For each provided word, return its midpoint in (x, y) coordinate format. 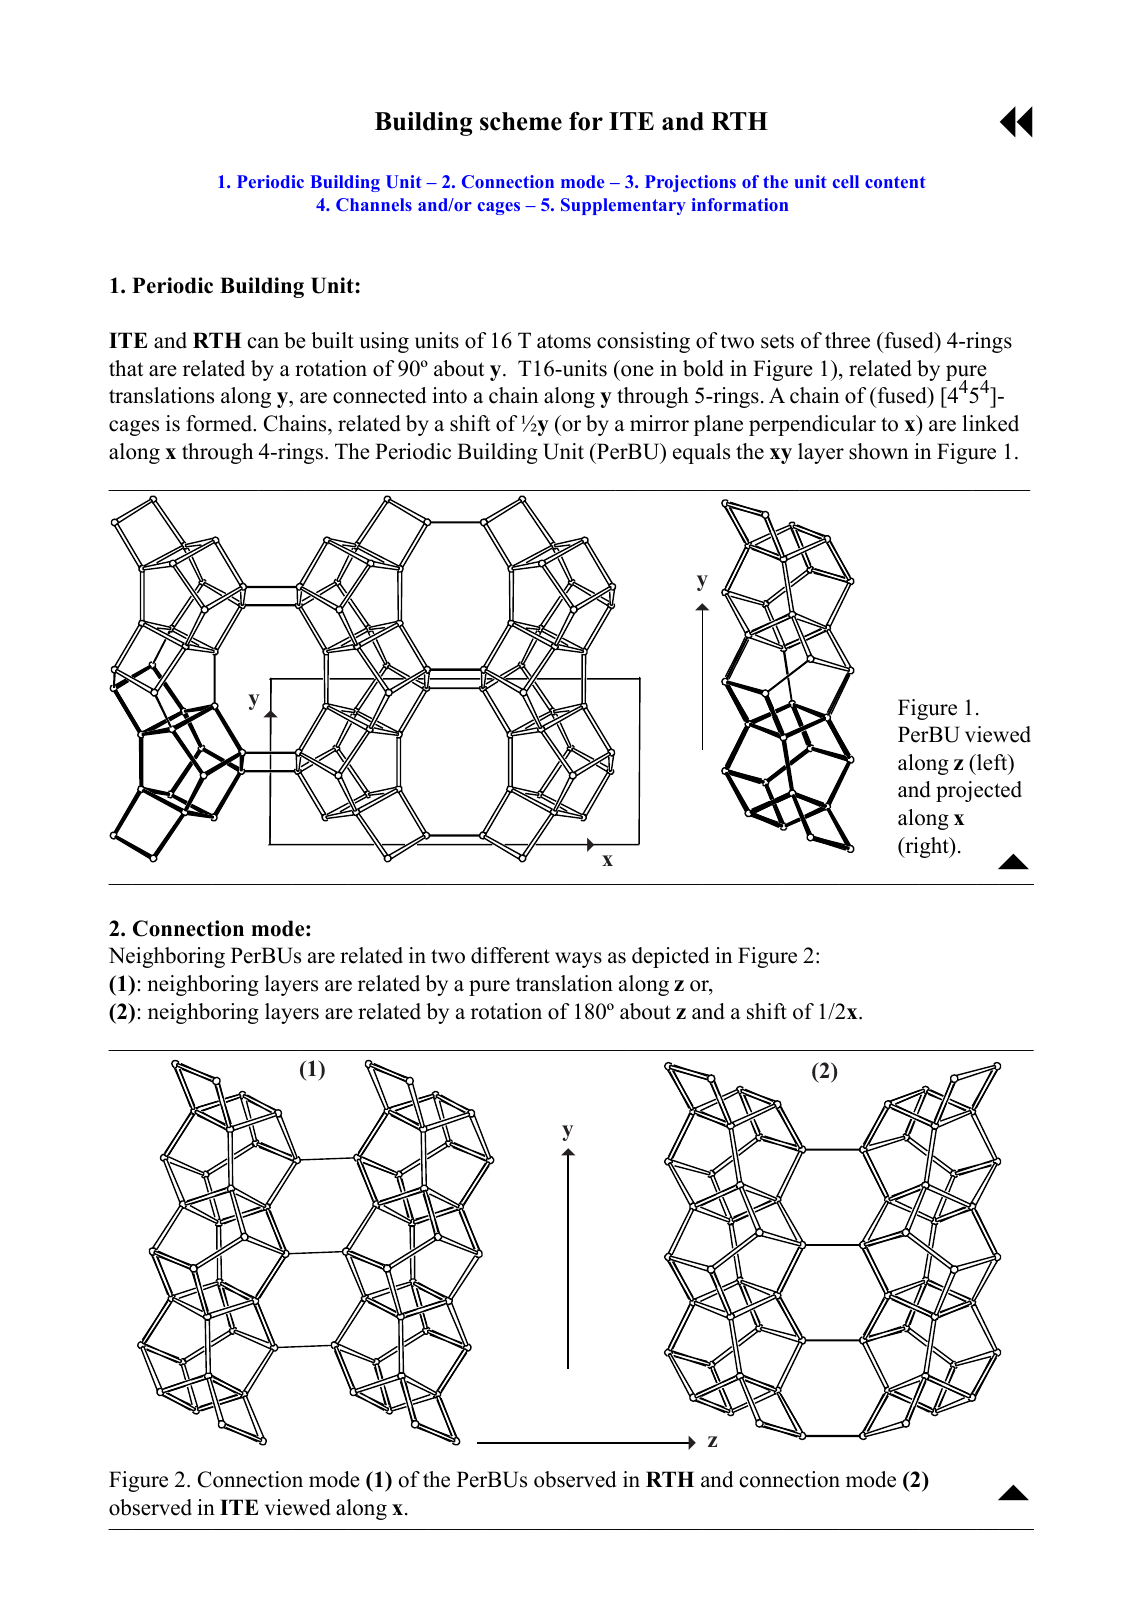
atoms (564, 341)
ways (578, 960)
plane (718, 425)
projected (979, 791)
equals (701, 453)
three (847, 340)
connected (379, 395)
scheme (521, 121)
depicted (670, 957)
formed (220, 423)
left (992, 763)
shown (878, 451)
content (895, 182)
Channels (374, 204)
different (510, 955)
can (263, 343)
